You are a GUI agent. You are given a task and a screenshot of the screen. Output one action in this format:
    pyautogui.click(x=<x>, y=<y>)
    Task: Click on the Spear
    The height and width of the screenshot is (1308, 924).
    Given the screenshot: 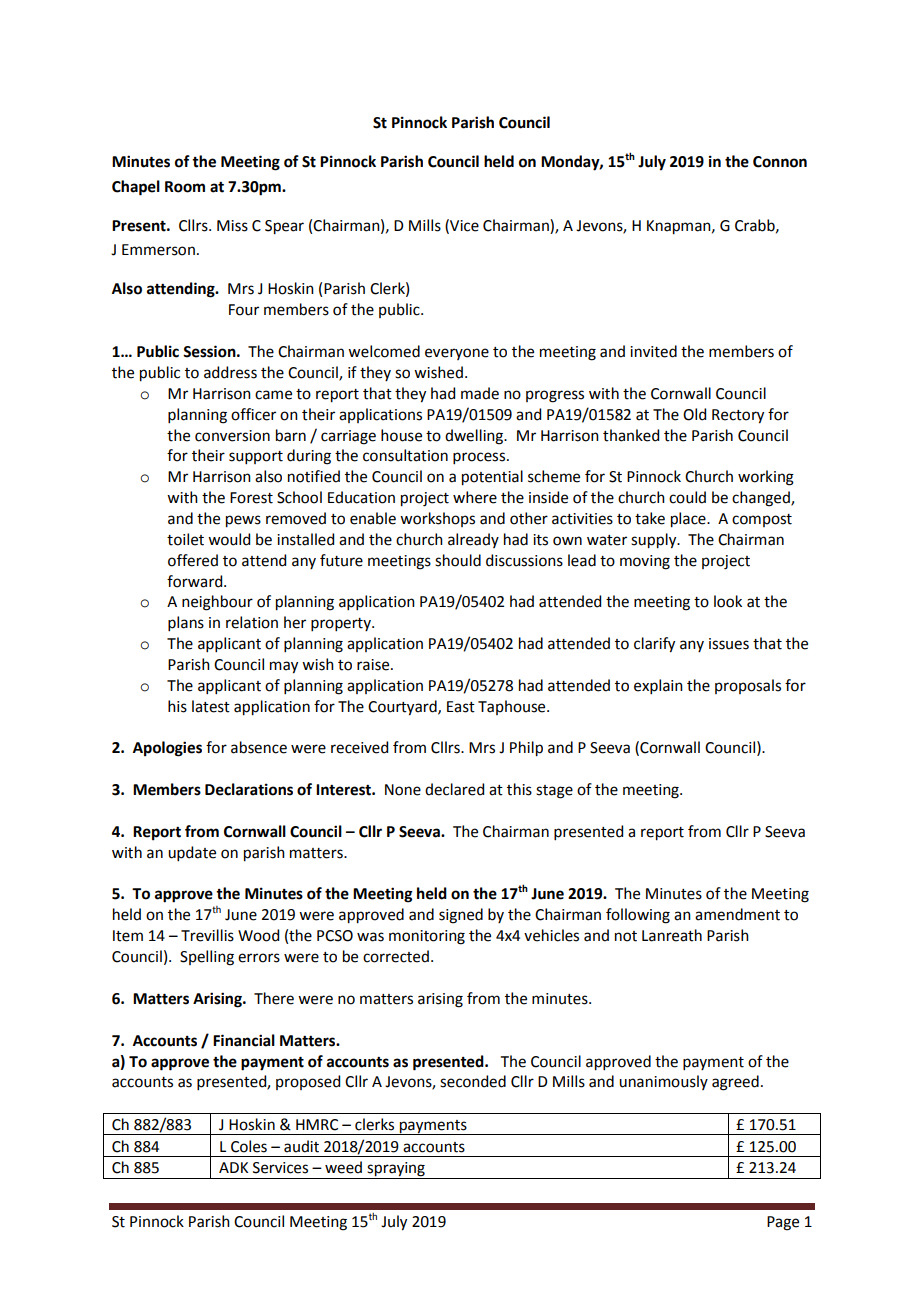 What is the action you would take?
    pyautogui.click(x=284, y=227)
